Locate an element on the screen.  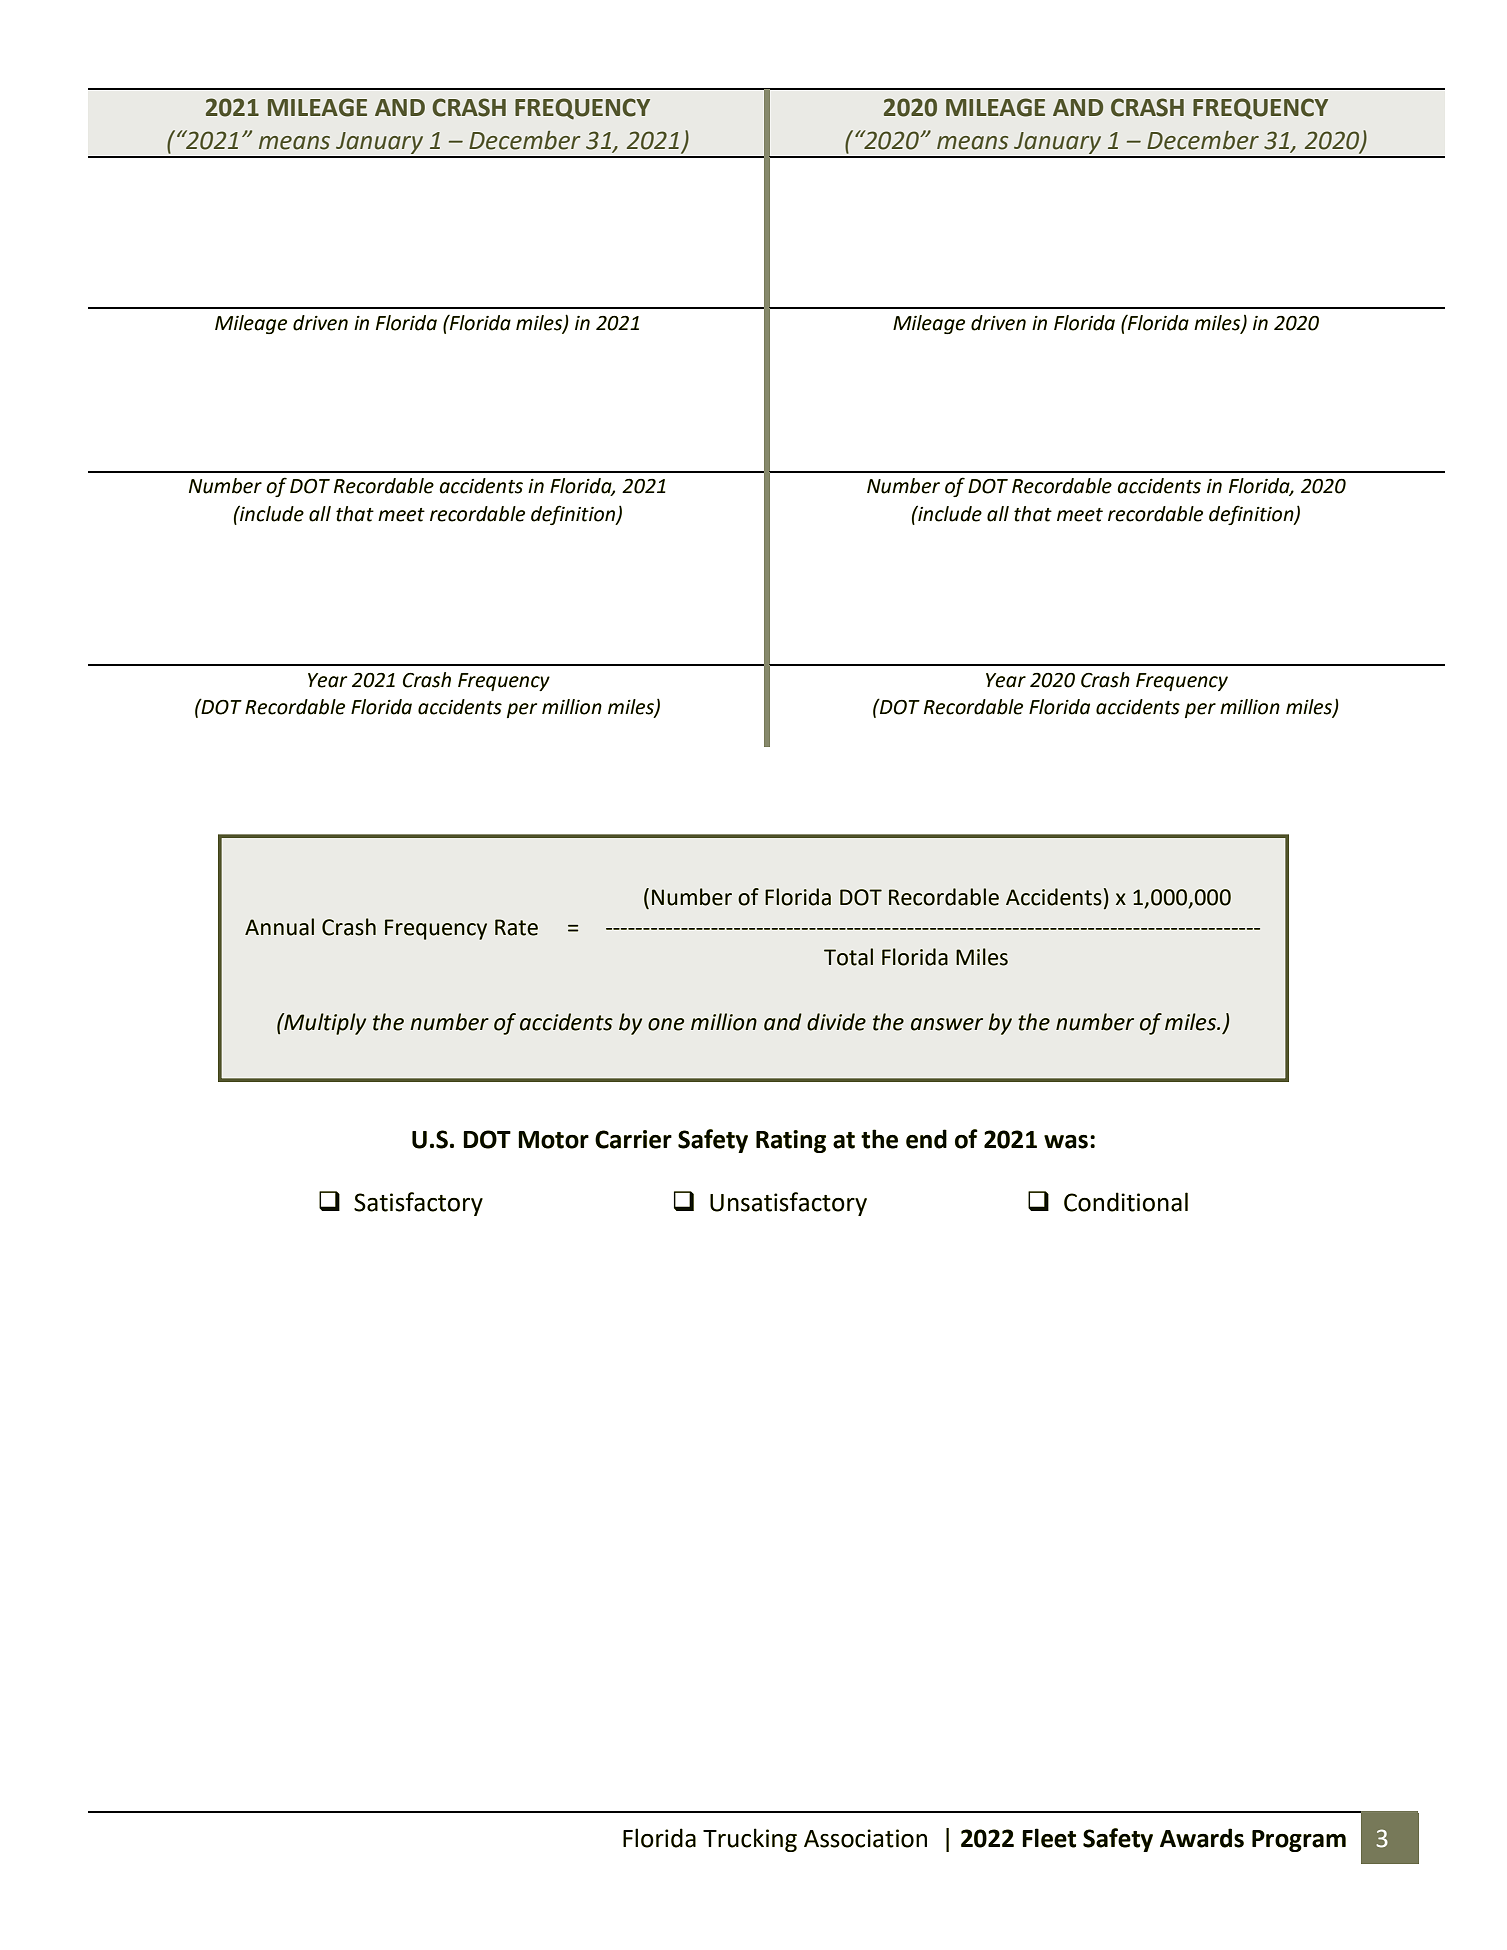
Association is located at coordinates (865, 1838).
